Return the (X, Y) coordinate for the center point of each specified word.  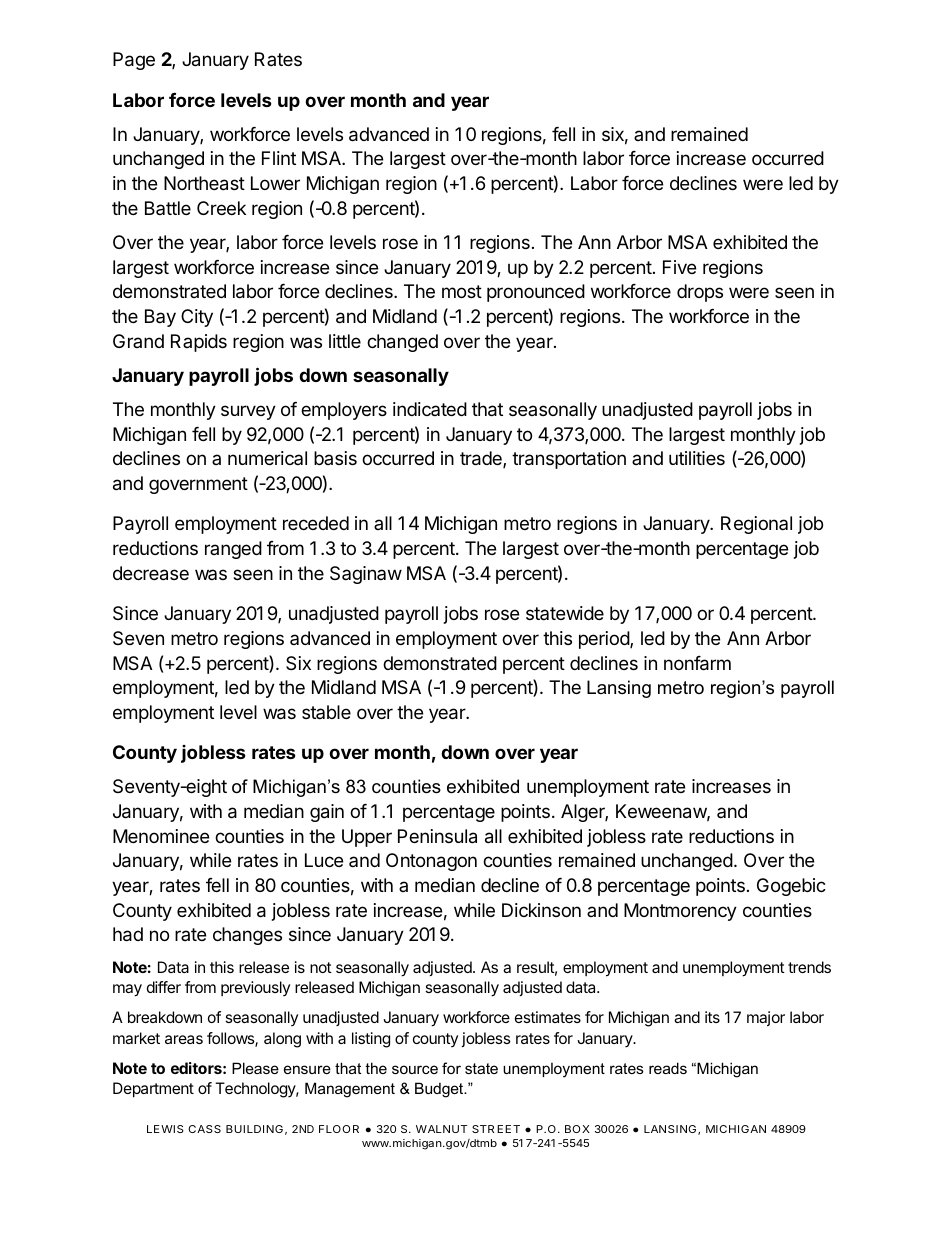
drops (700, 293)
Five (679, 267)
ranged (233, 550)
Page (134, 61)
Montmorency (680, 912)
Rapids (199, 343)
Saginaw (366, 575)
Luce (324, 860)
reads (668, 1068)
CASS (204, 1129)
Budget (440, 1090)
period (605, 640)
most (462, 291)
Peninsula (437, 836)
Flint (279, 158)
